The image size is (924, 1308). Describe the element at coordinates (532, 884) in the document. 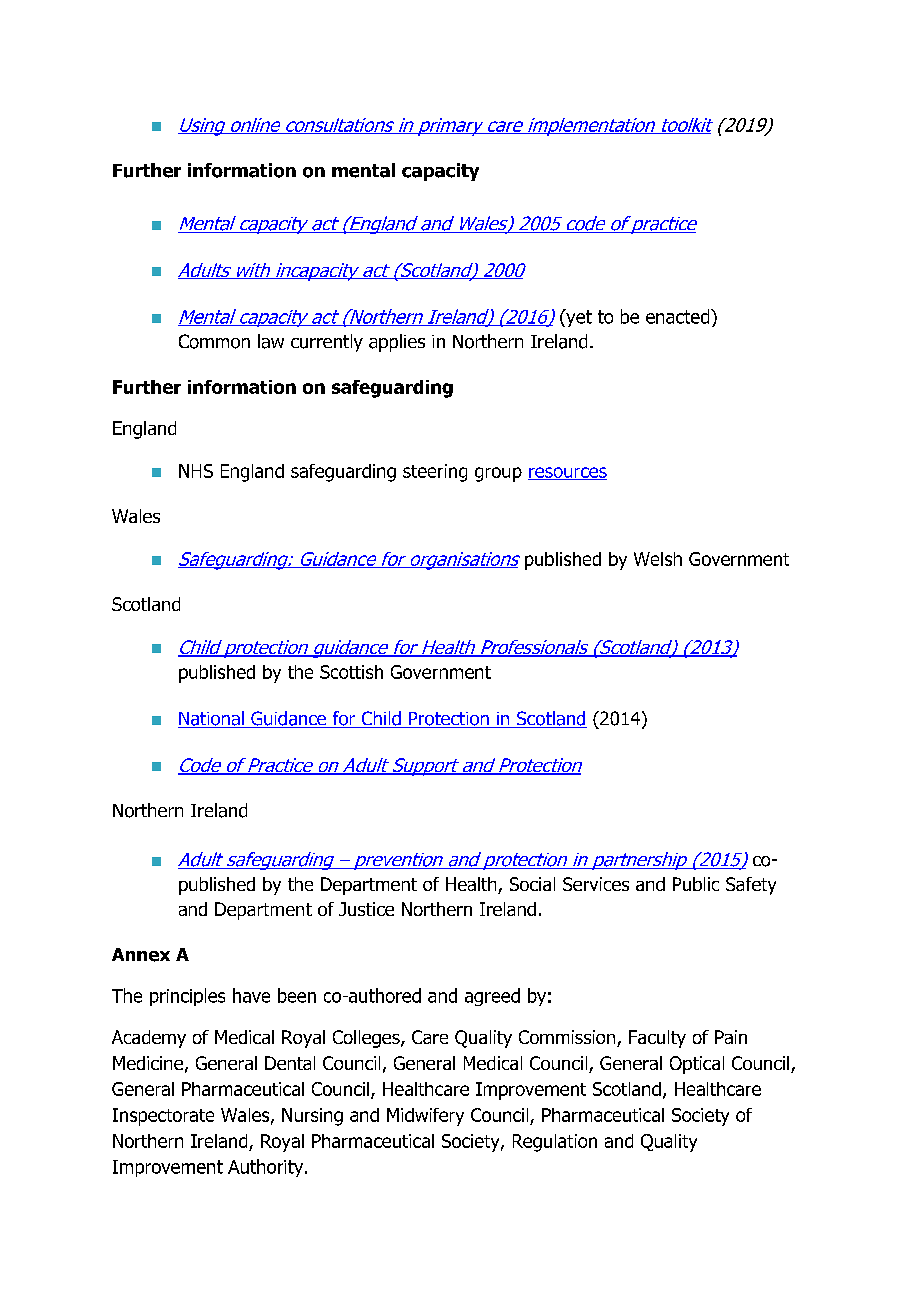

I see `Social` at that location.
